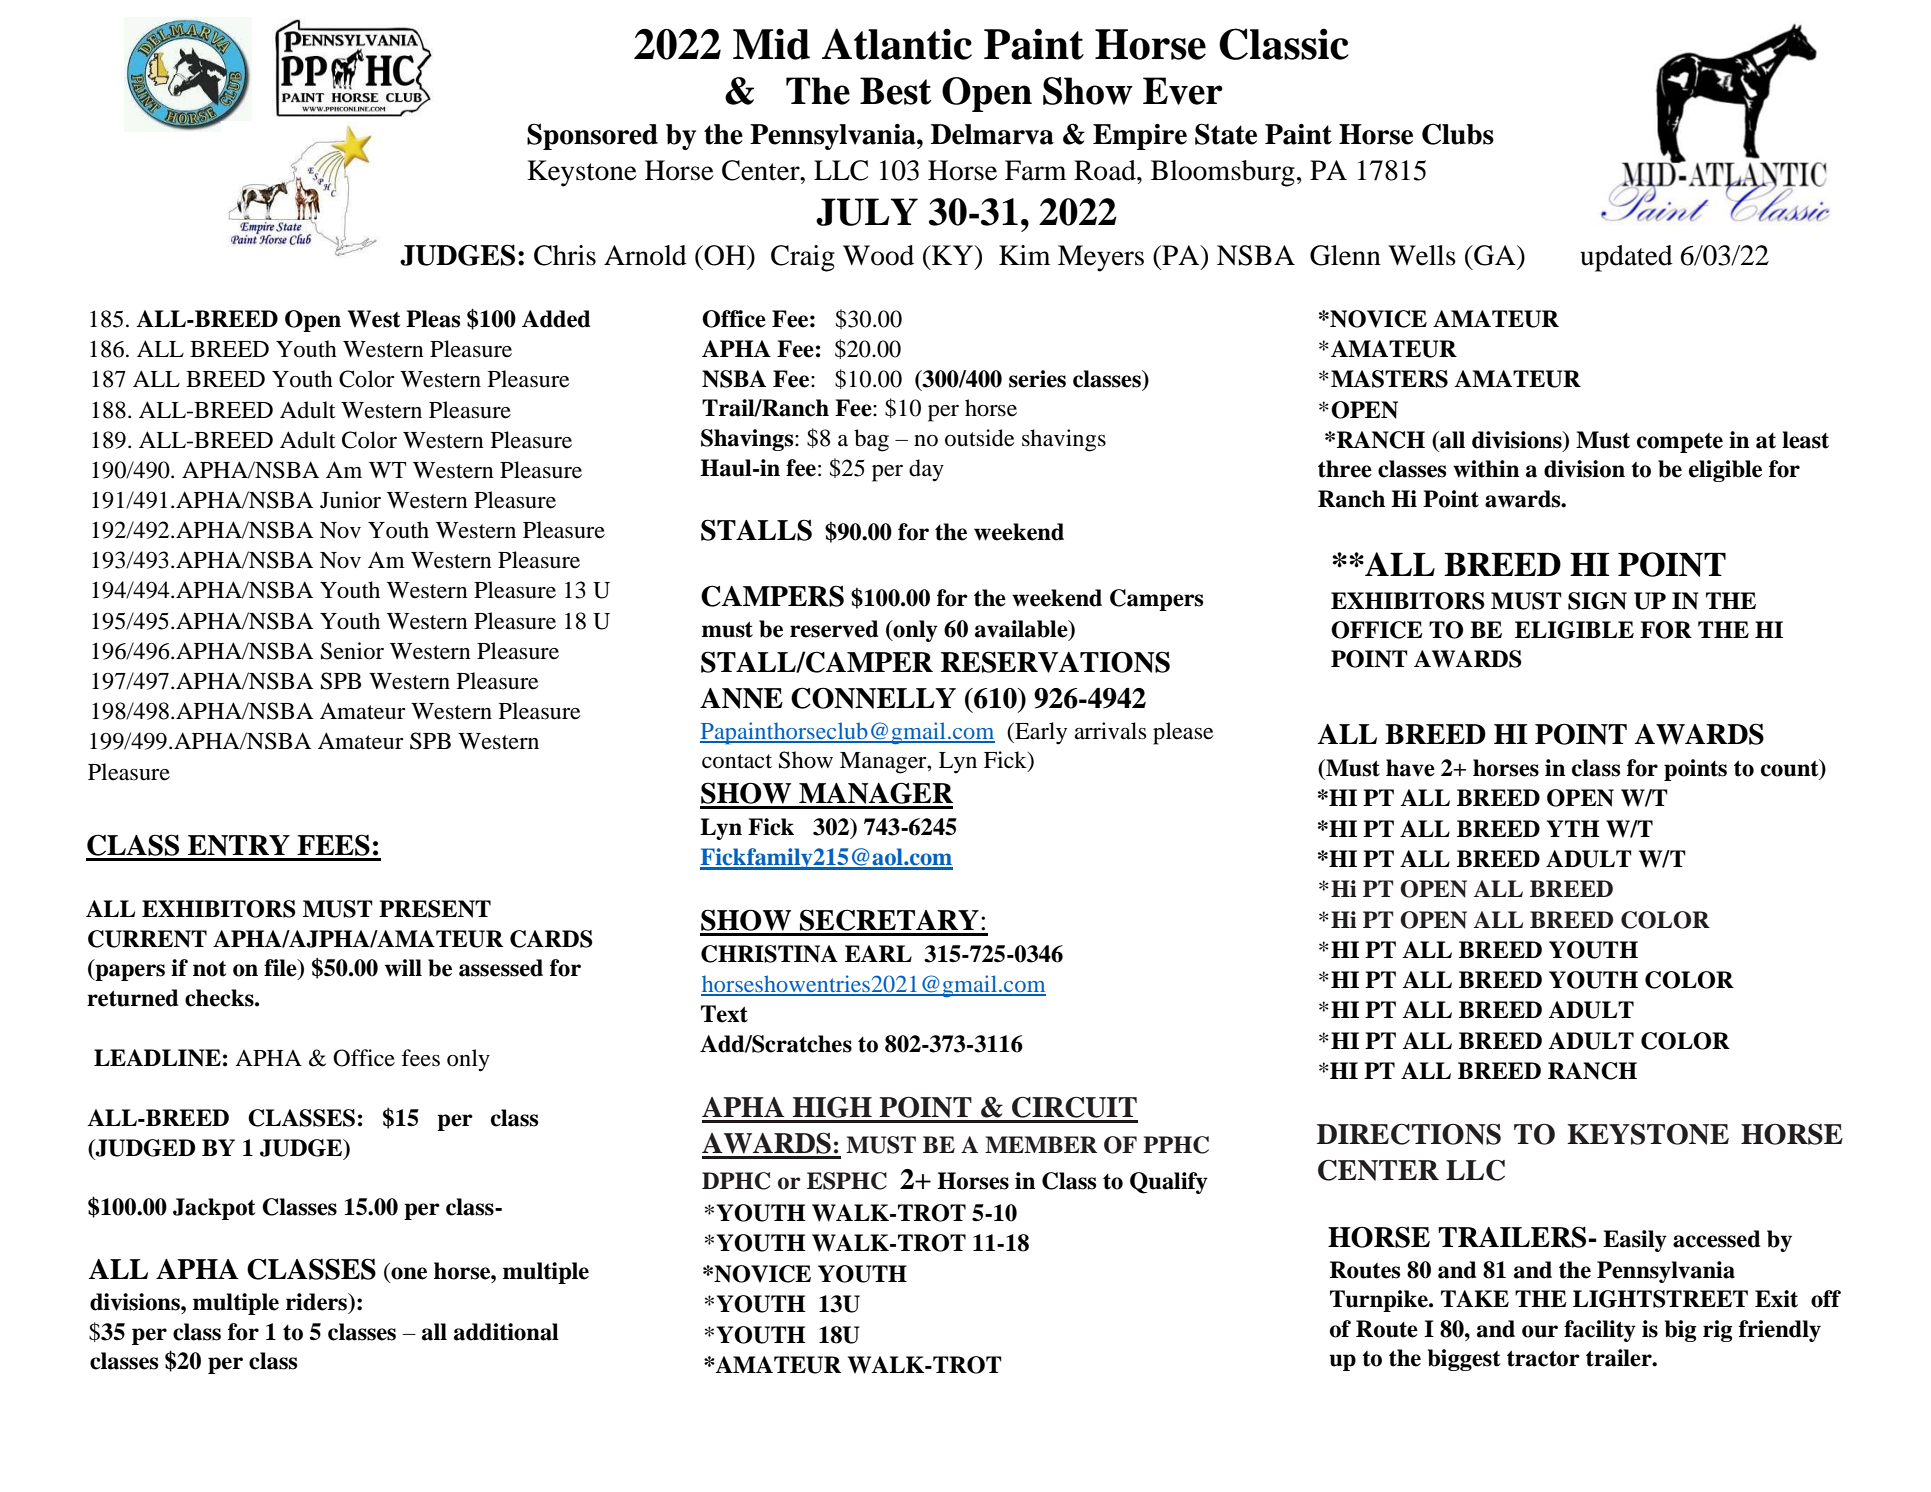 The width and height of the screenshot is (1931, 1492). Describe the element at coordinates (873, 698) in the screenshot. I see `CONNELLY` at that location.
